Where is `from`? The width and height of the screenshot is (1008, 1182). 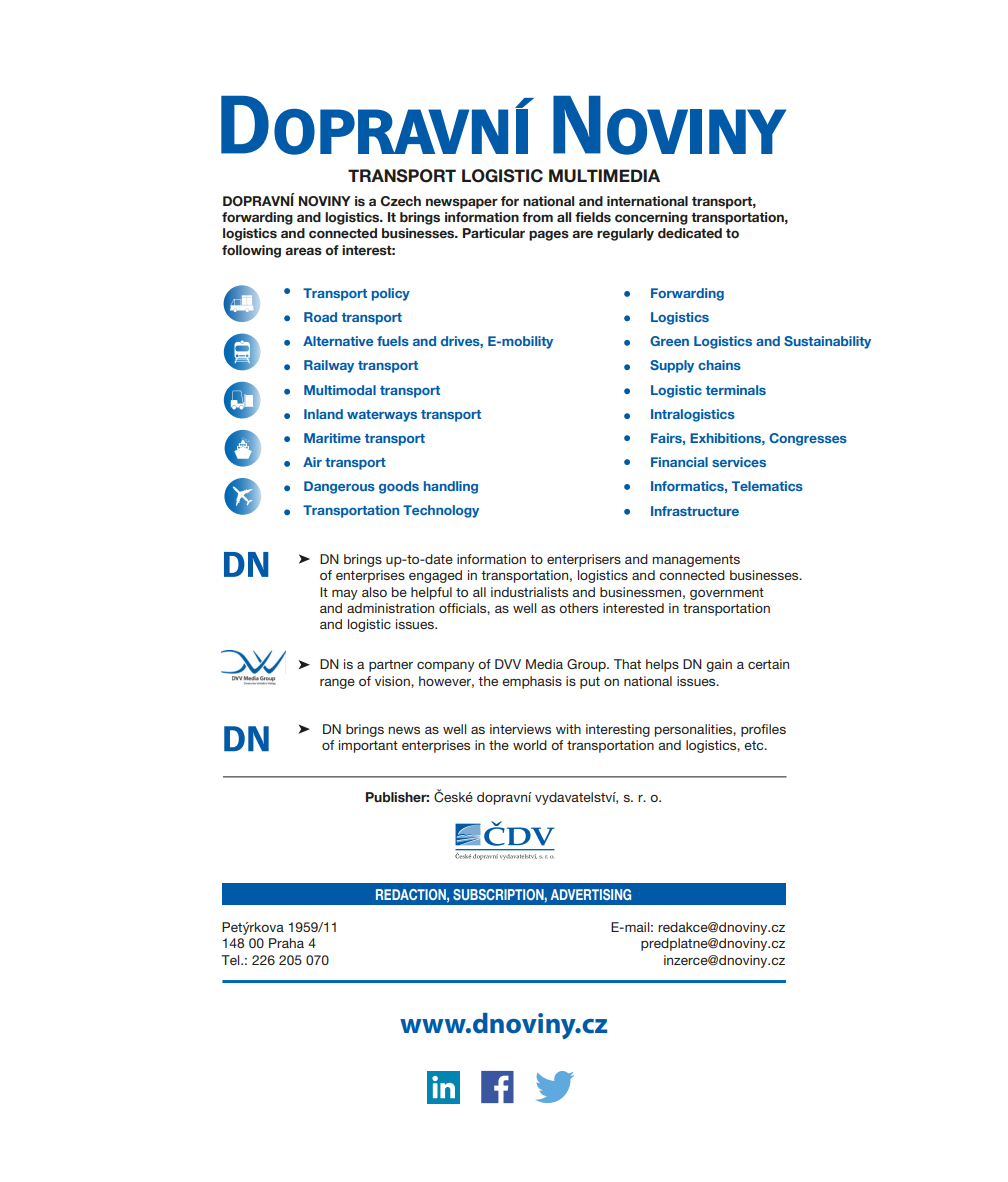 from is located at coordinates (537, 217).
